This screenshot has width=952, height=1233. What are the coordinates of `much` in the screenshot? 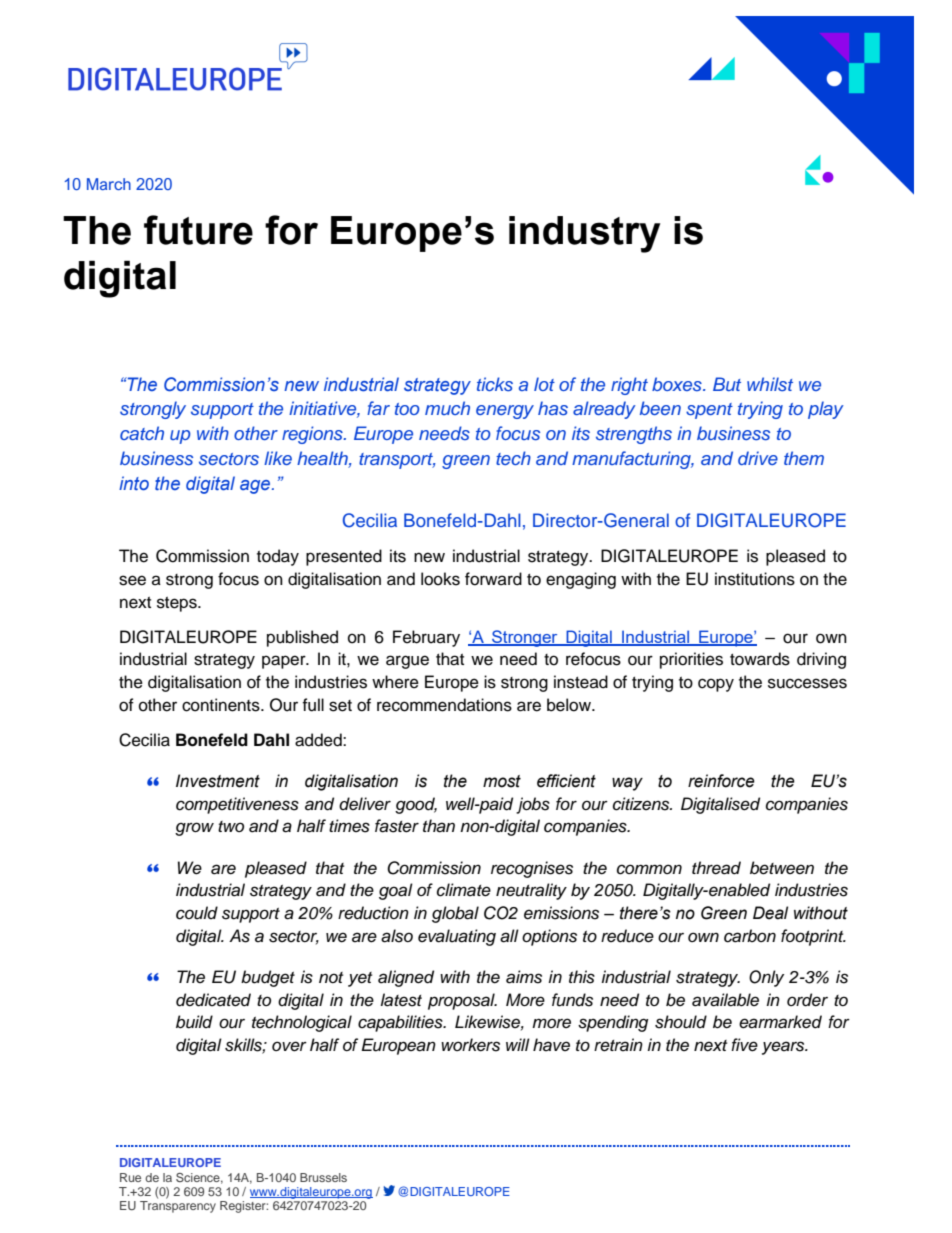 It's located at (447, 408).
